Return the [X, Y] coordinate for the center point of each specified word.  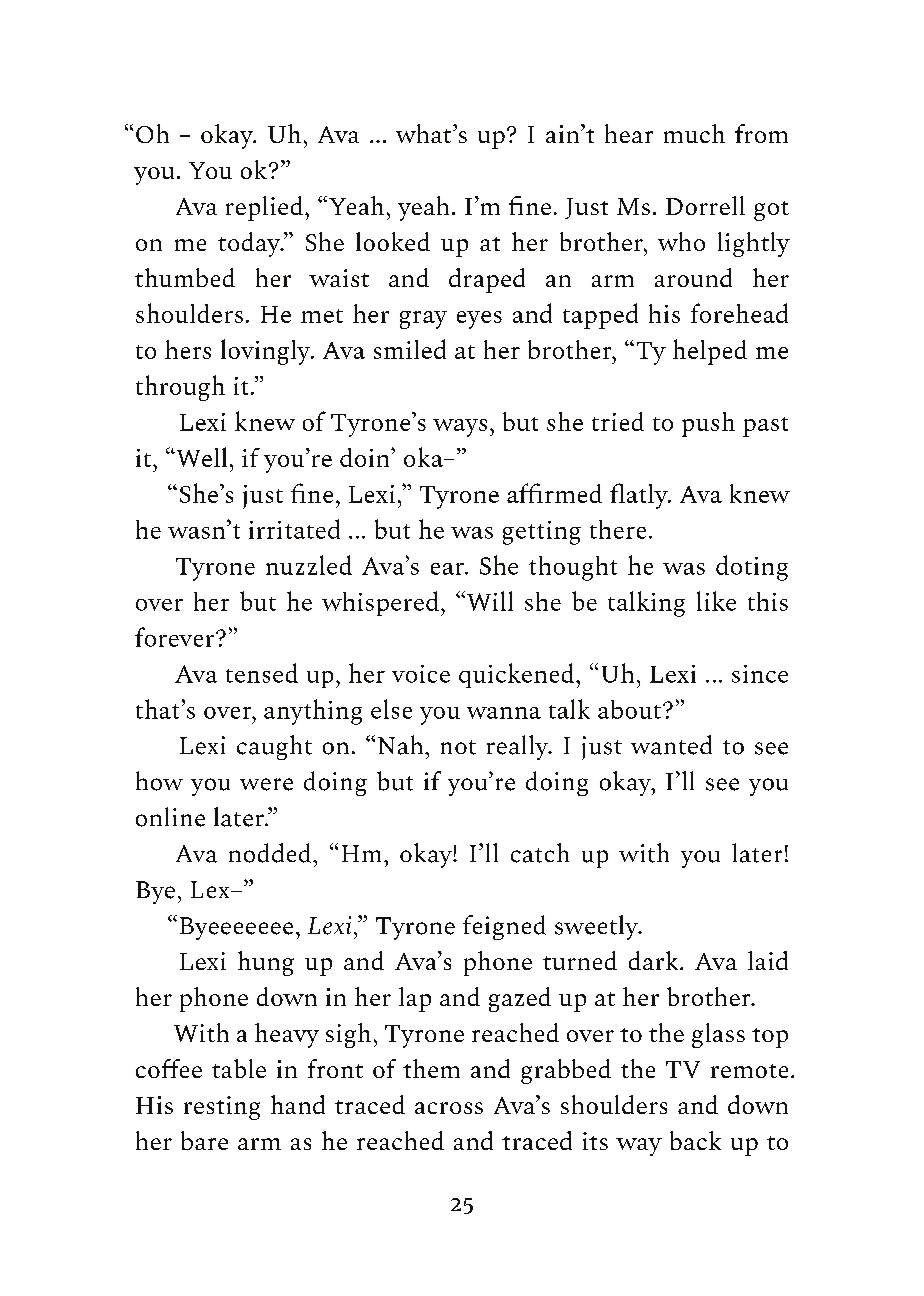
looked [393, 241]
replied [264, 208]
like [716, 601]
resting [222, 1108]
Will [488, 601]
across [449, 1108]
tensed [262, 673]
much [694, 133]
